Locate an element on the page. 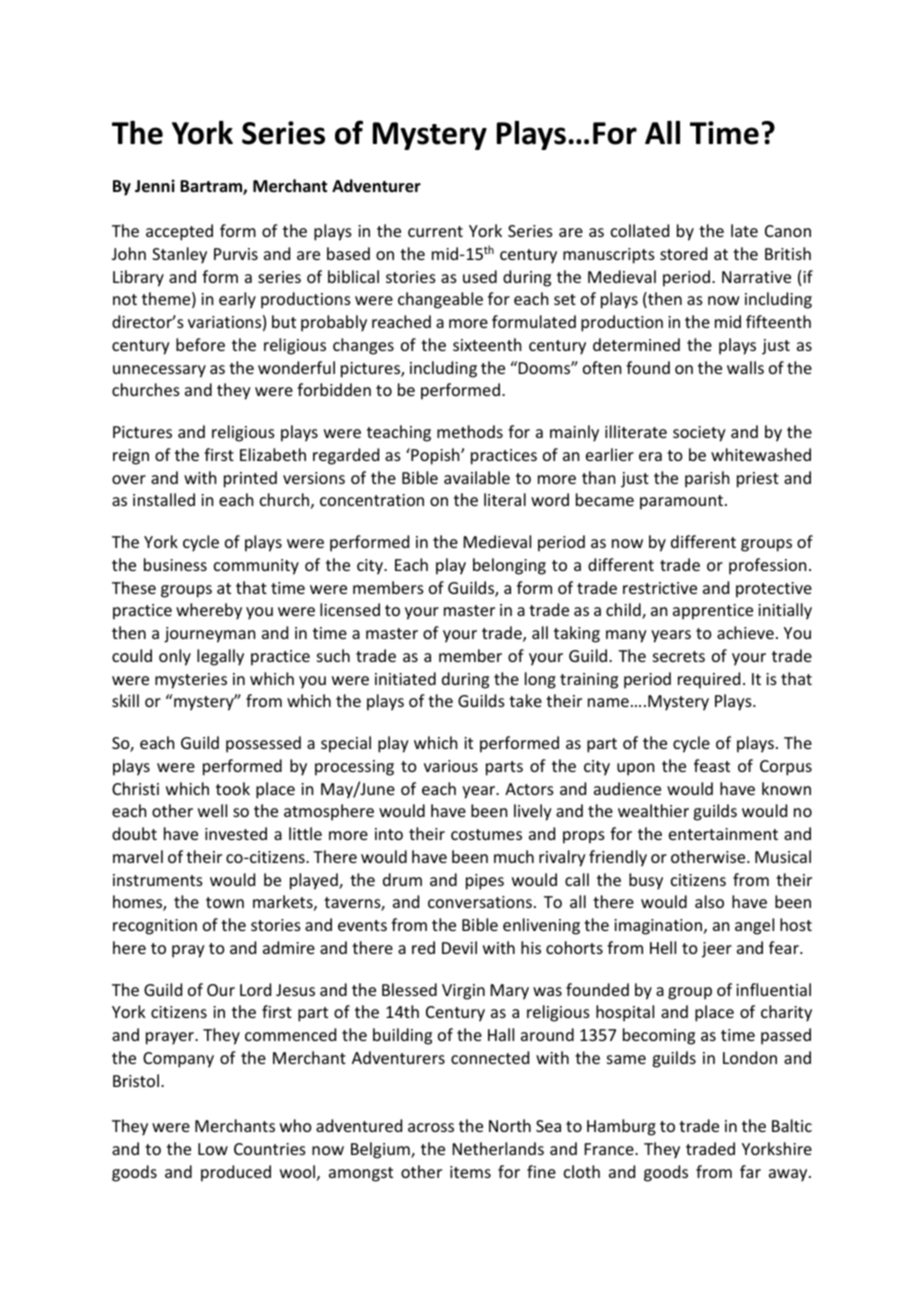 The image size is (924, 1308). invested is located at coordinates (236, 833).
